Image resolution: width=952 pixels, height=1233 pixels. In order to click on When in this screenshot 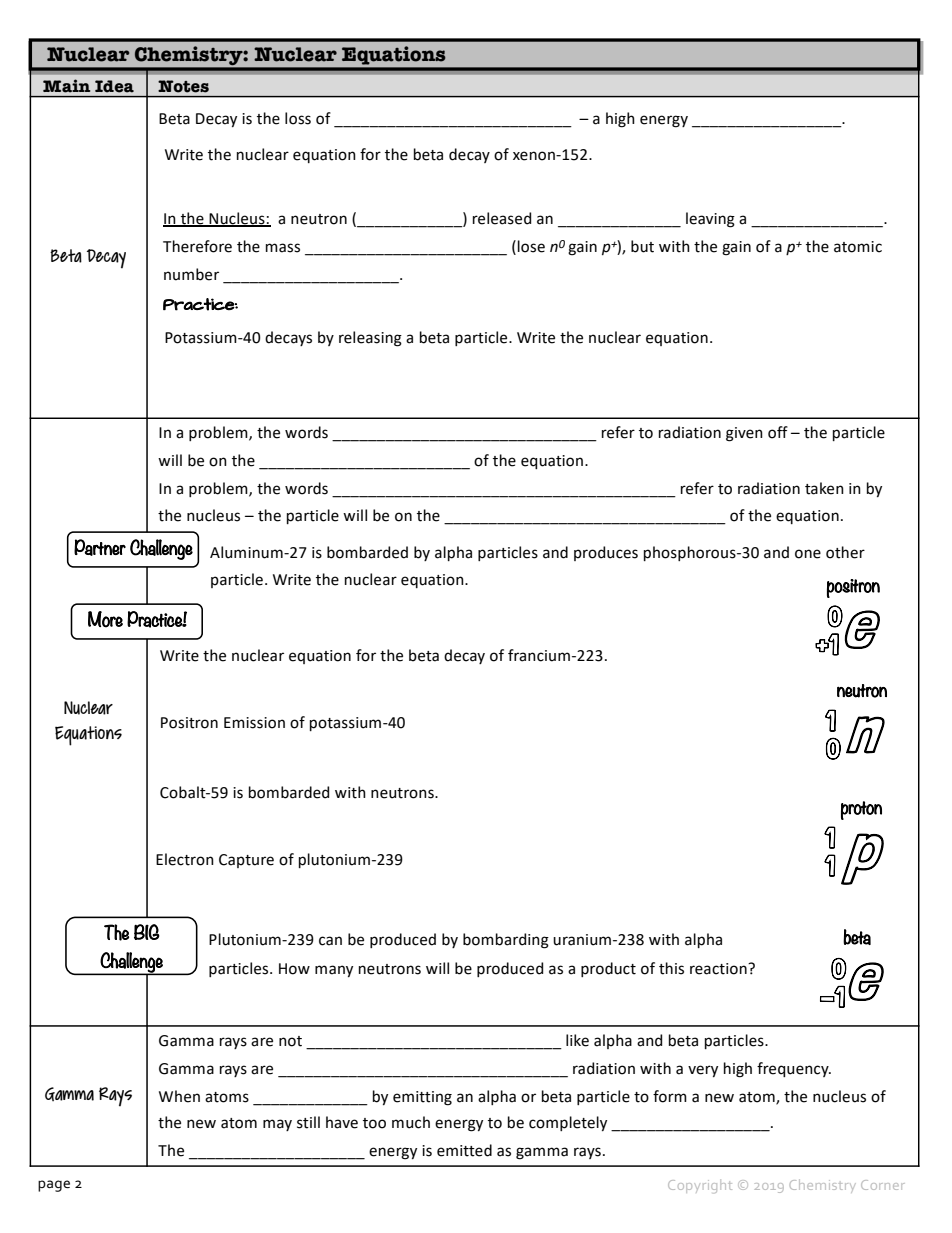, I will do `click(179, 1096)`.
